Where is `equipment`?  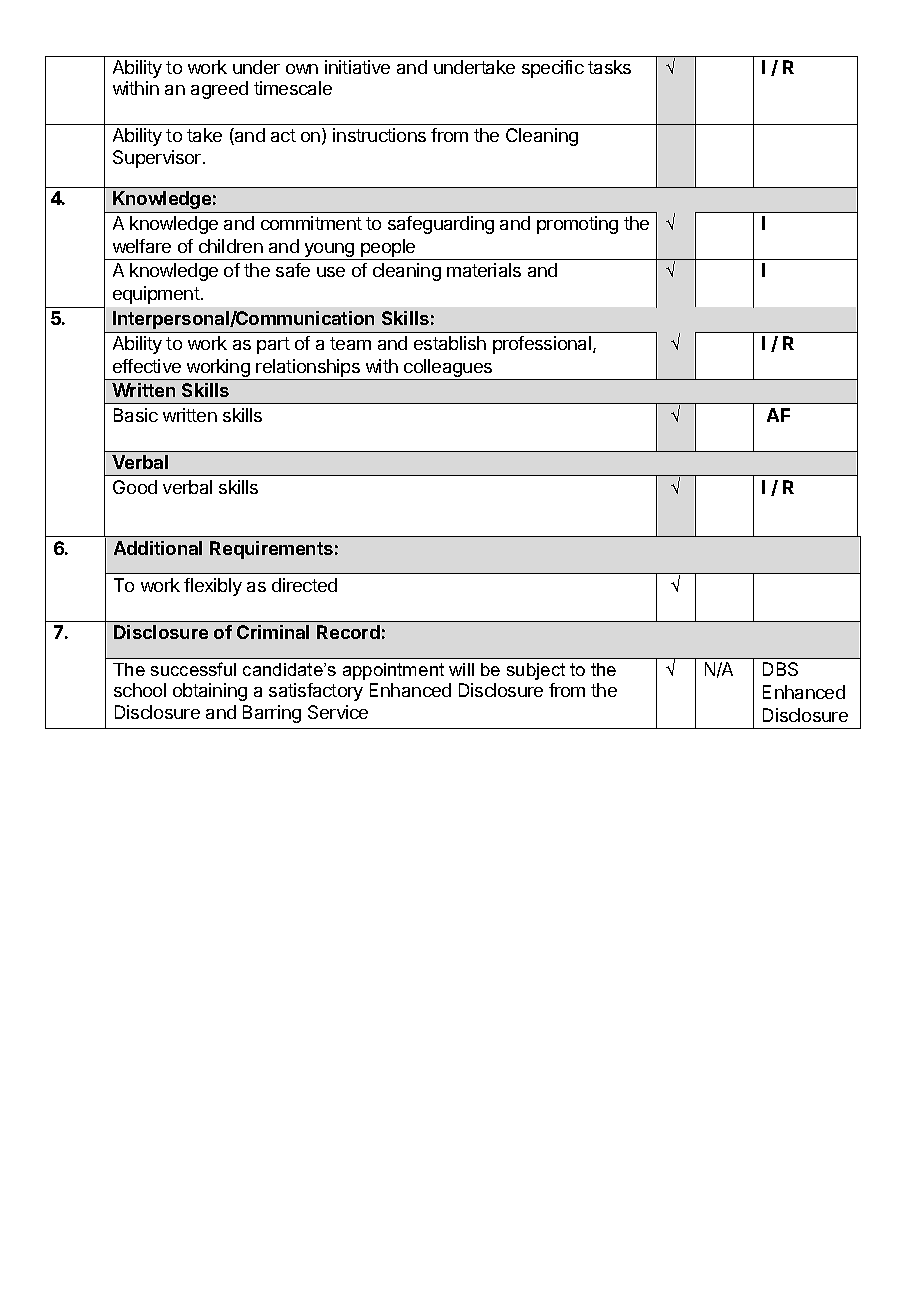 equipment is located at coordinates (156, 295).
